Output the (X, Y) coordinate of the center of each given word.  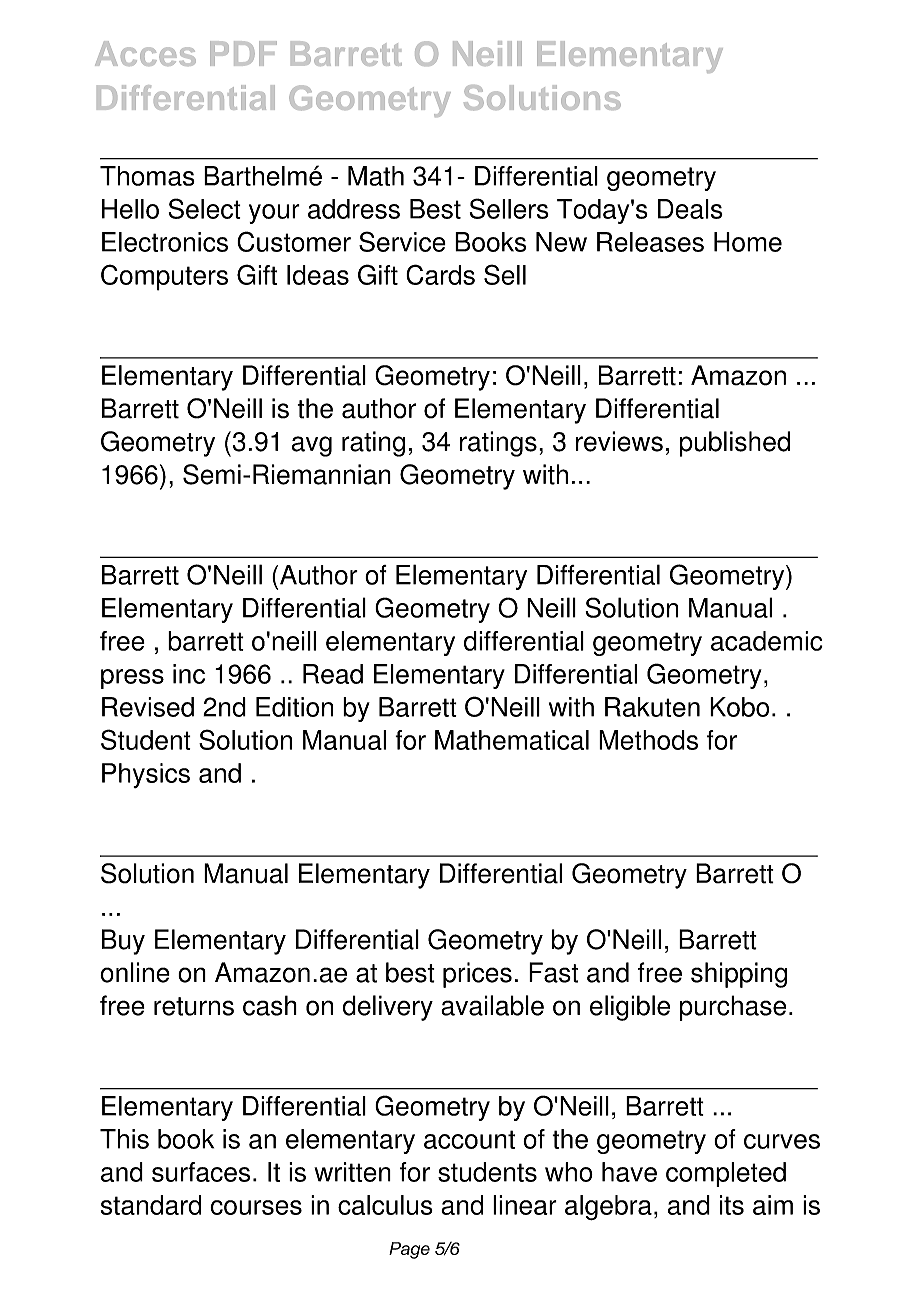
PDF (243, 53)
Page (409, 1250)
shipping (739, 975)
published (735, 444)
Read (333, 674)
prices (477, 975)
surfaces (201, 1172)
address (354, 209)
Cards (440, 274)
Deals (690, 209)
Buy (123, 942)
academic (767, 641)
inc (189, 674)
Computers (164, 277)
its (732, 1205)
